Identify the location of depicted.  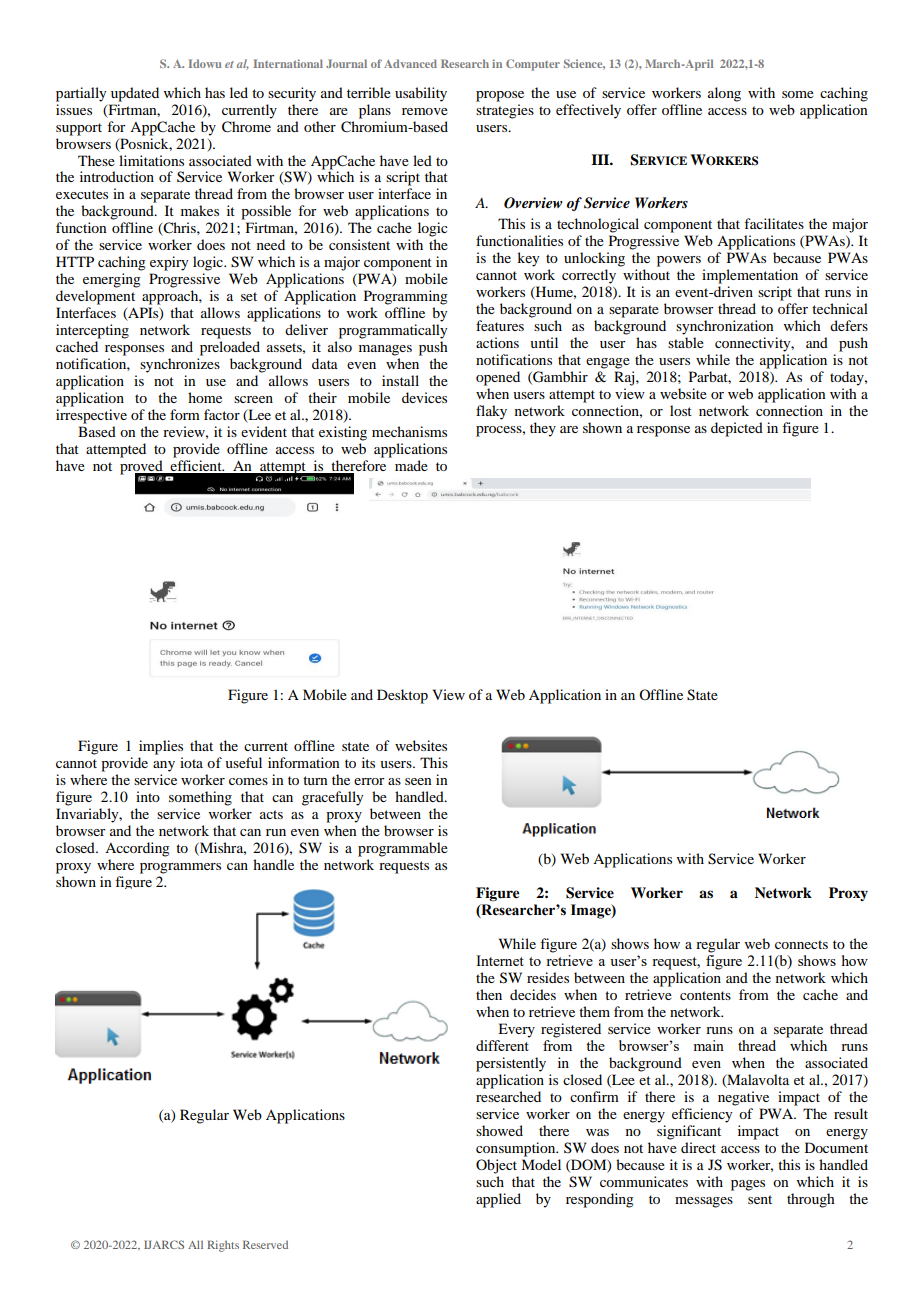
(737, 429).
